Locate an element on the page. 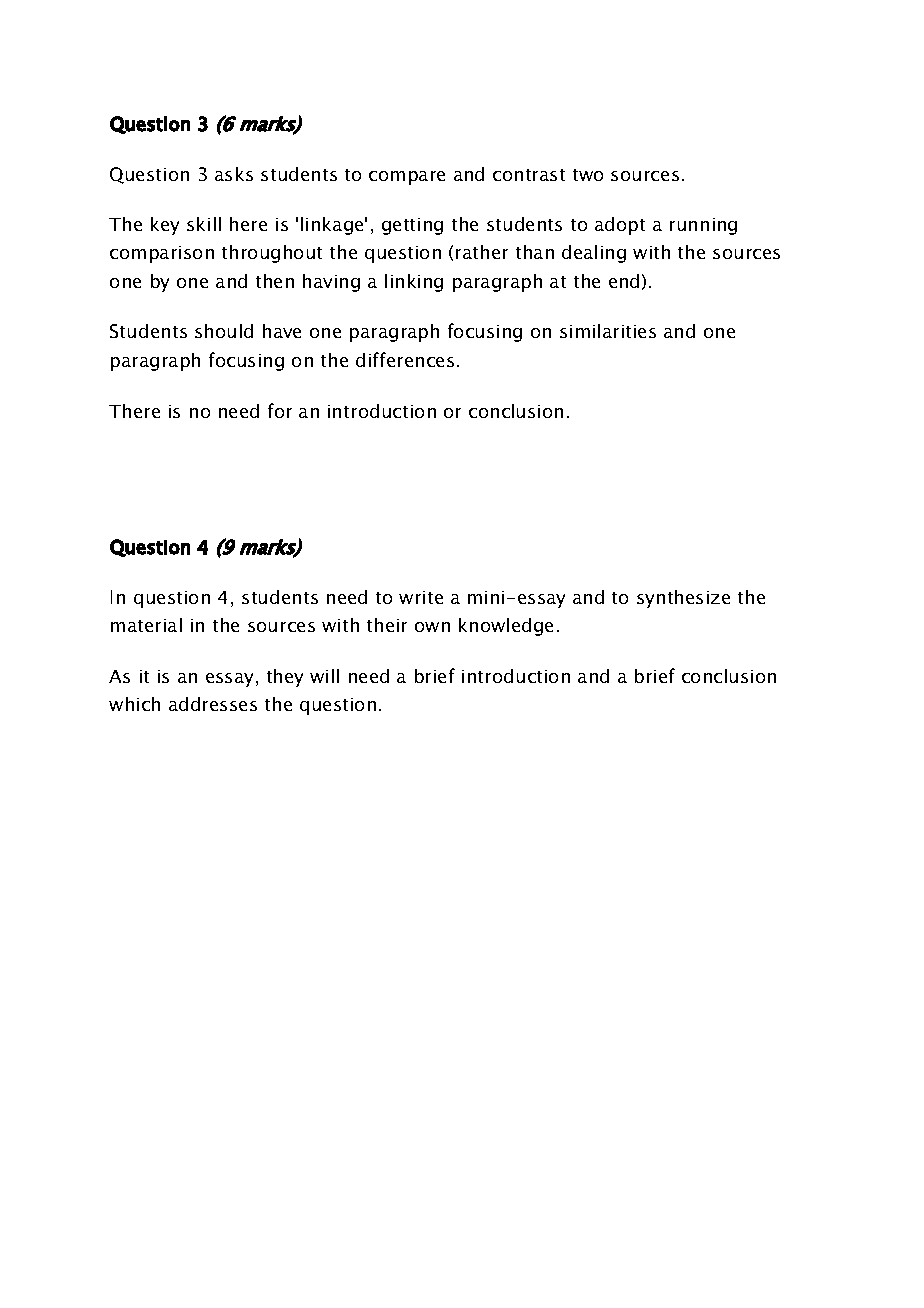 The image size is (924, 1308). asks is located at coordinates (234, 174).
